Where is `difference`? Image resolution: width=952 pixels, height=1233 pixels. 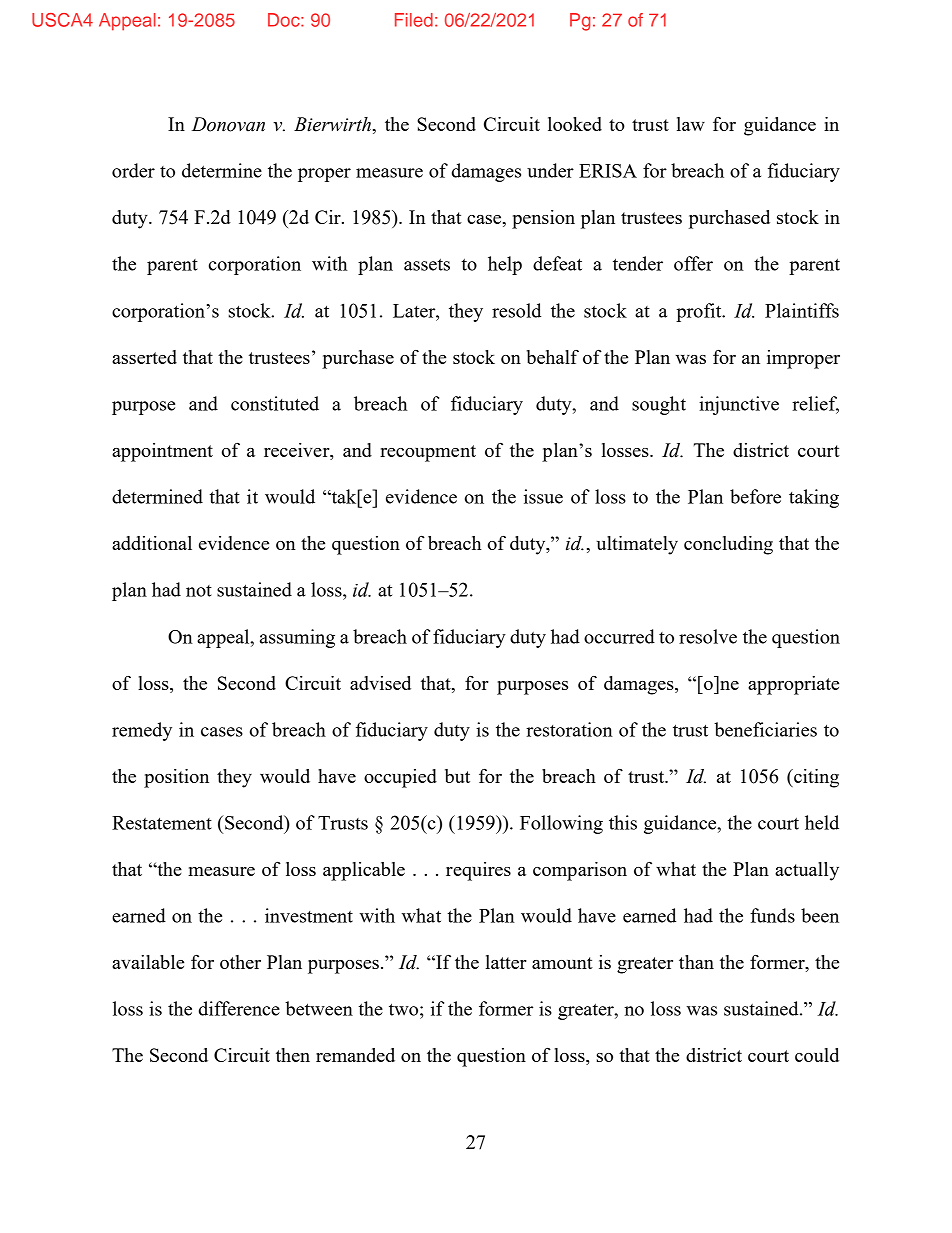
difference is located at coordinates (239, 1008).
